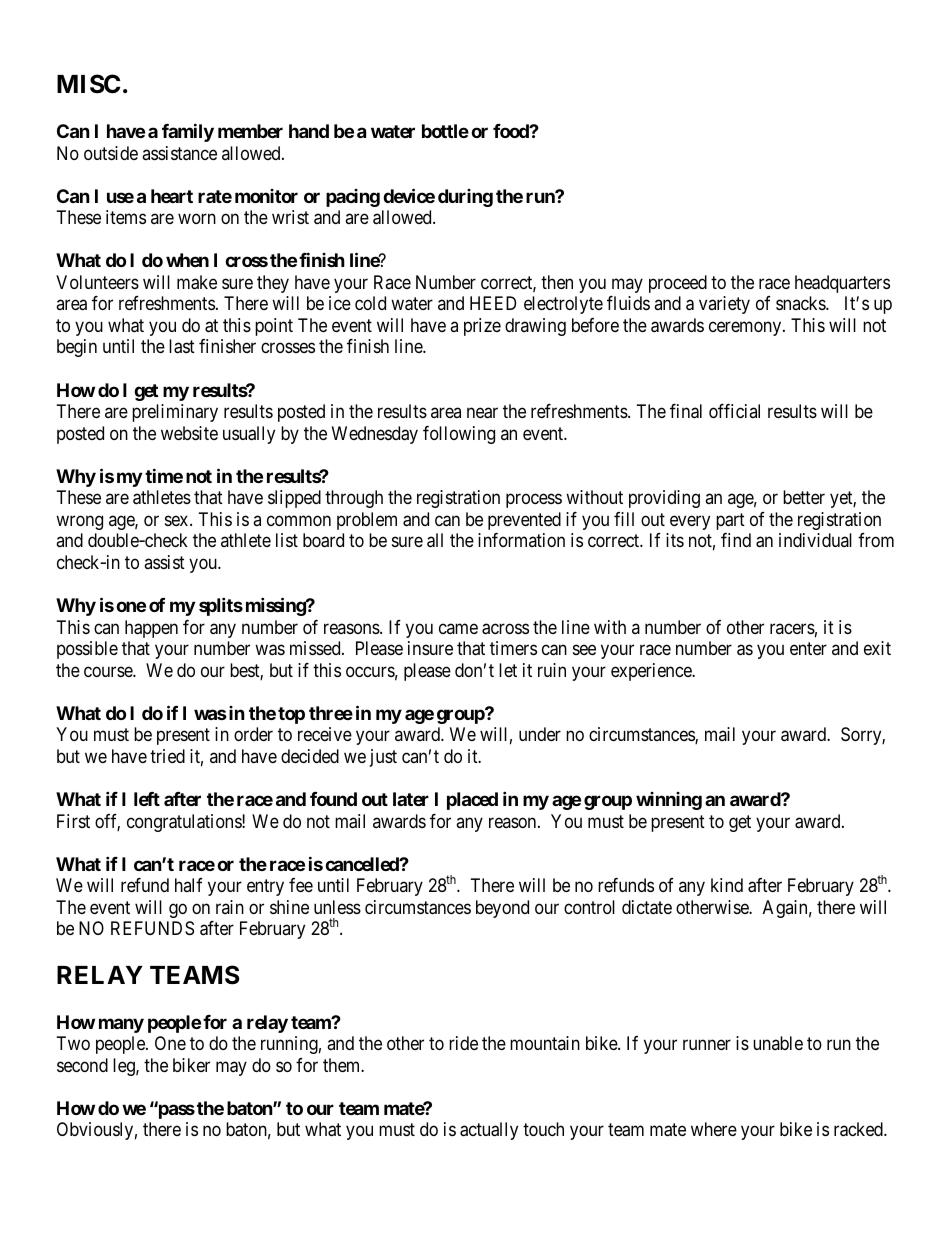 The width and height of the screenshot is (952, 1233). I want to click on during, so click(465, 198).
